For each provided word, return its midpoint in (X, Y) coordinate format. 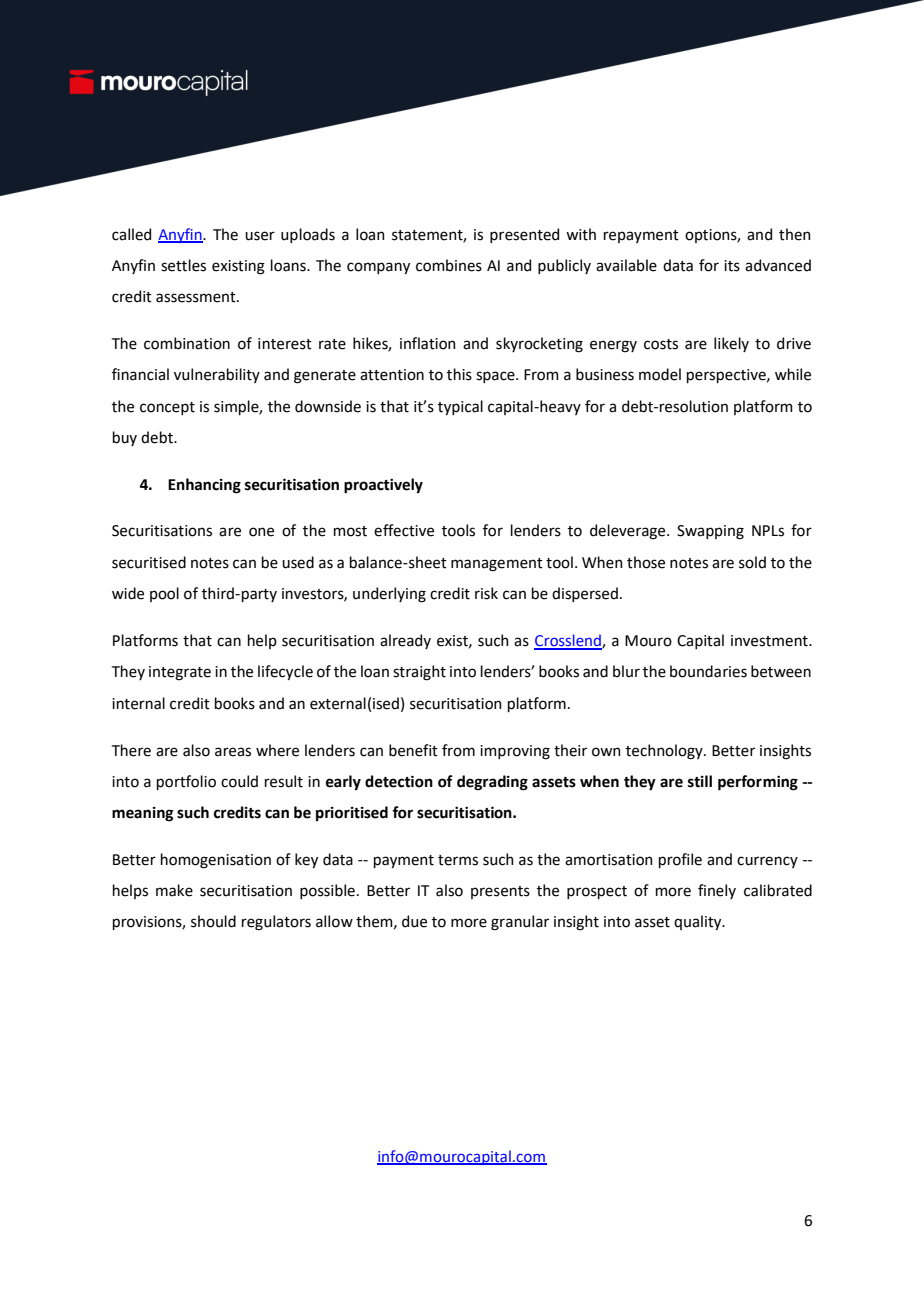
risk (486, 593)
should (213, 921)
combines (449, 265)
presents (500, 892)
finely (717, 891)
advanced (778, 265)
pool (164, 594)
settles (183, 265)
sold (752, 562)
